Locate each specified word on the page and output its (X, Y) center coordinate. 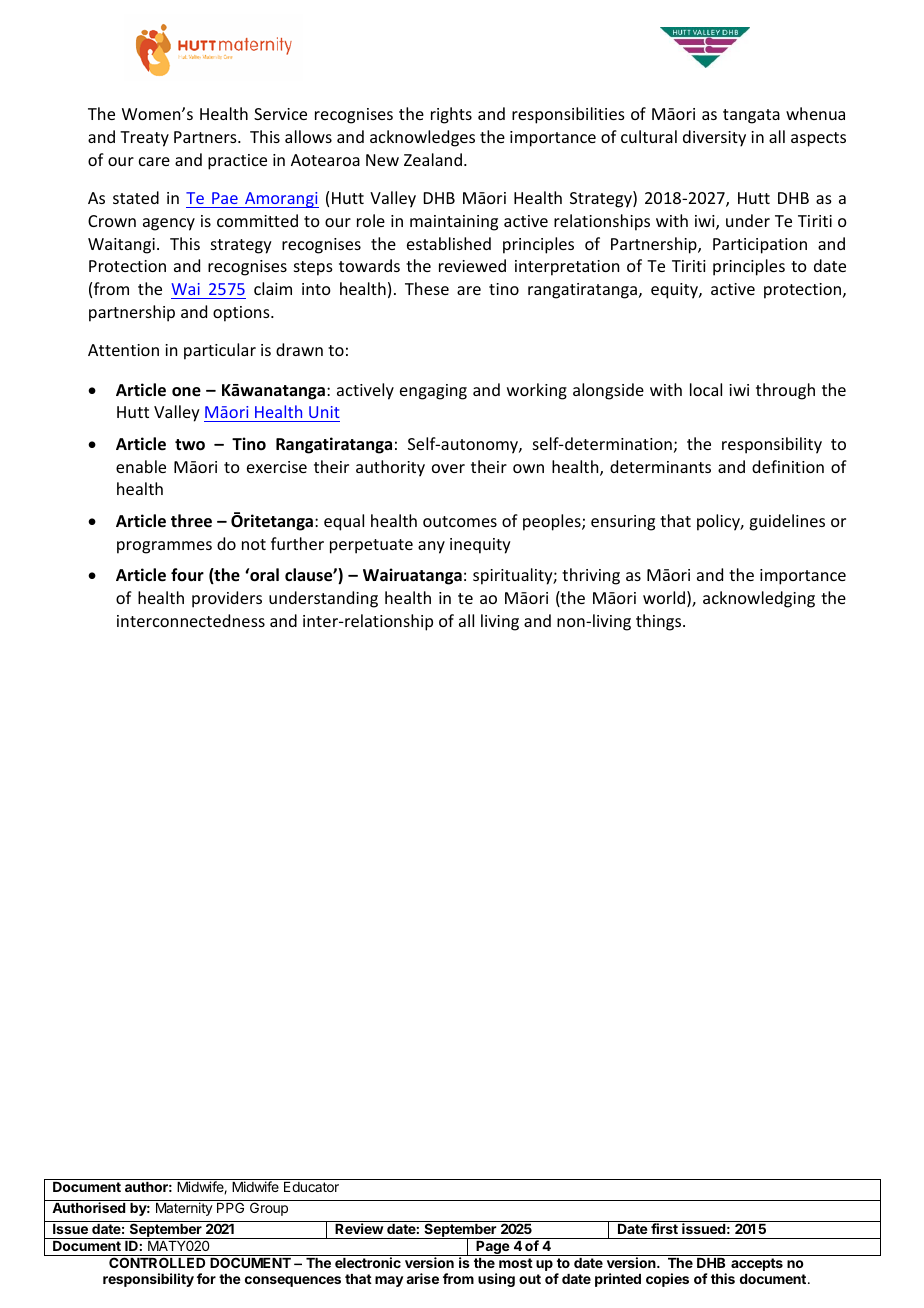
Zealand (433, 159)
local (706, 389)
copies (667, 1280)
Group (269, 1209)
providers (227, 599)
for (206, 1278)
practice (237, 162)
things (660, 622)
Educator (311, 1187)
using (496, 1280)
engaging (433, 392)
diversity (714, 138)
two (190, 445)
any (431, 547)
